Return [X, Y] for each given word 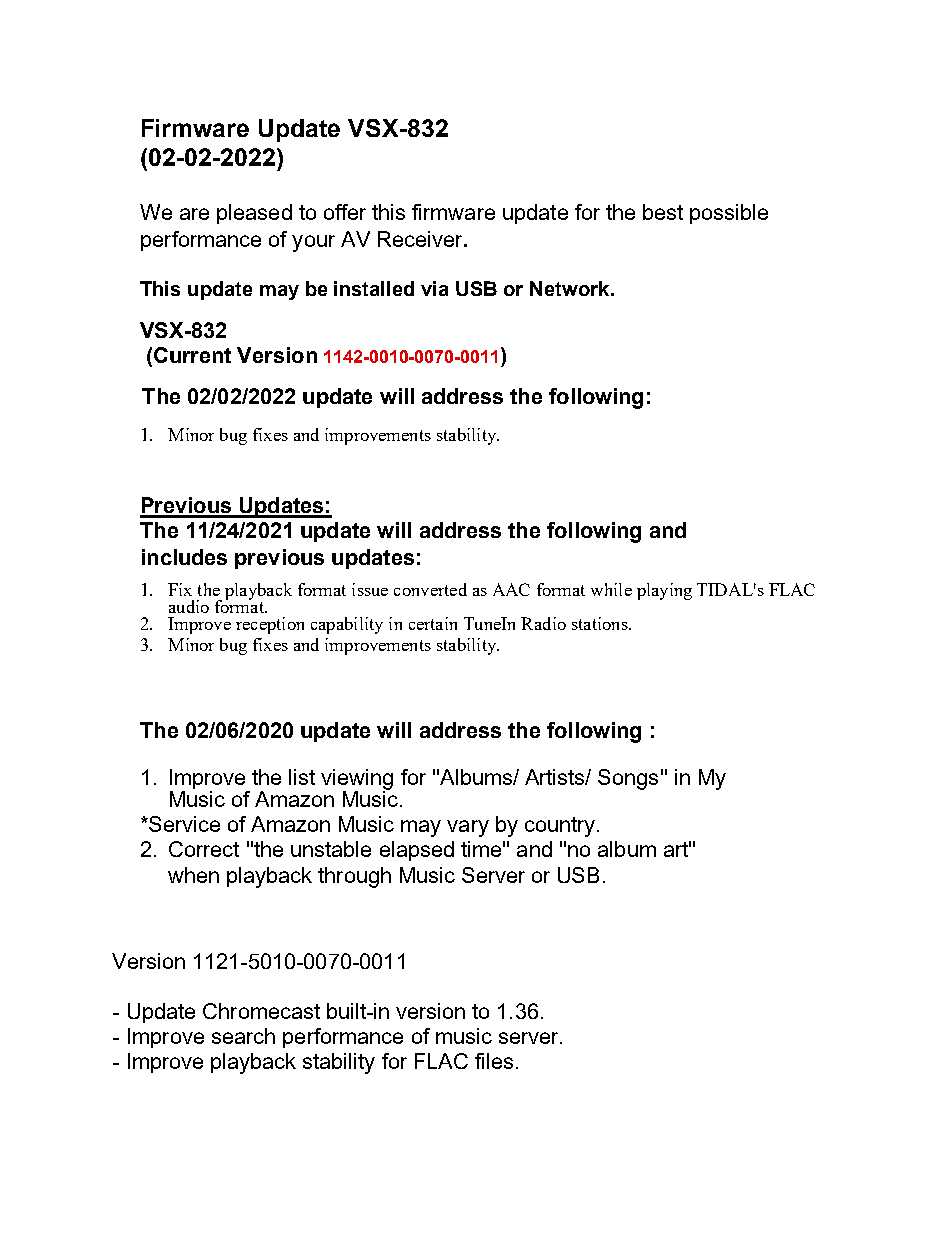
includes [184, 557]
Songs [628, 779]
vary [468, 828]
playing [664, 591]
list [302, 777]
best [663, 212]
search [243, 1036]
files [494, 1061]
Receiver [421, 239]
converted [430, 589]
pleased [254, 214]
